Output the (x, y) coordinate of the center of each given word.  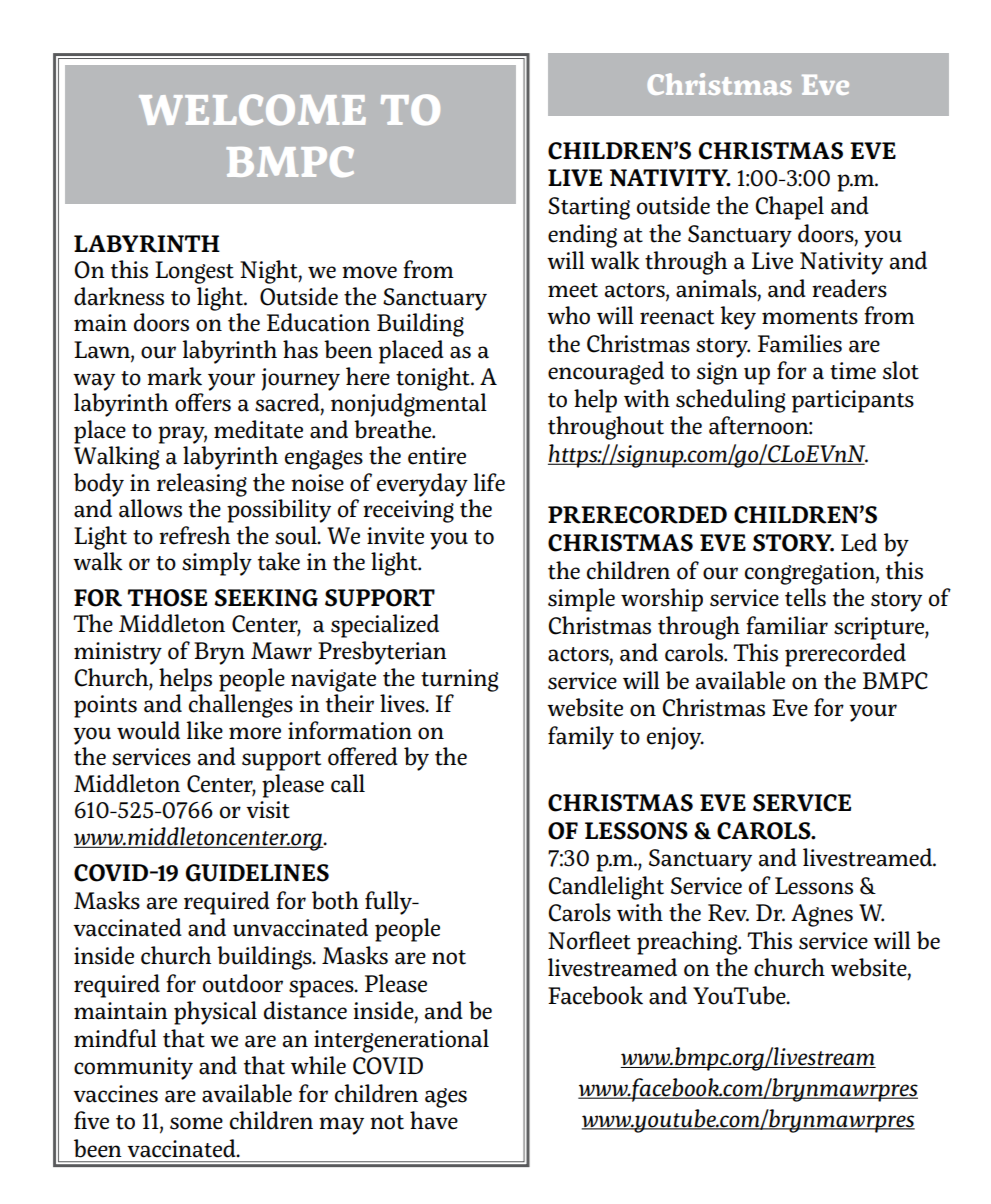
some (196, 1123)
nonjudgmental (409, 405)
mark (174, 376)
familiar (787, 625)
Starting (589, 208)
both (335, 900)
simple (581, 600)
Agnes (822, 915)
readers (849, 288)
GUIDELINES (257, 873)
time (853, 371)
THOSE (167, 598)
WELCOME (252, 109)
